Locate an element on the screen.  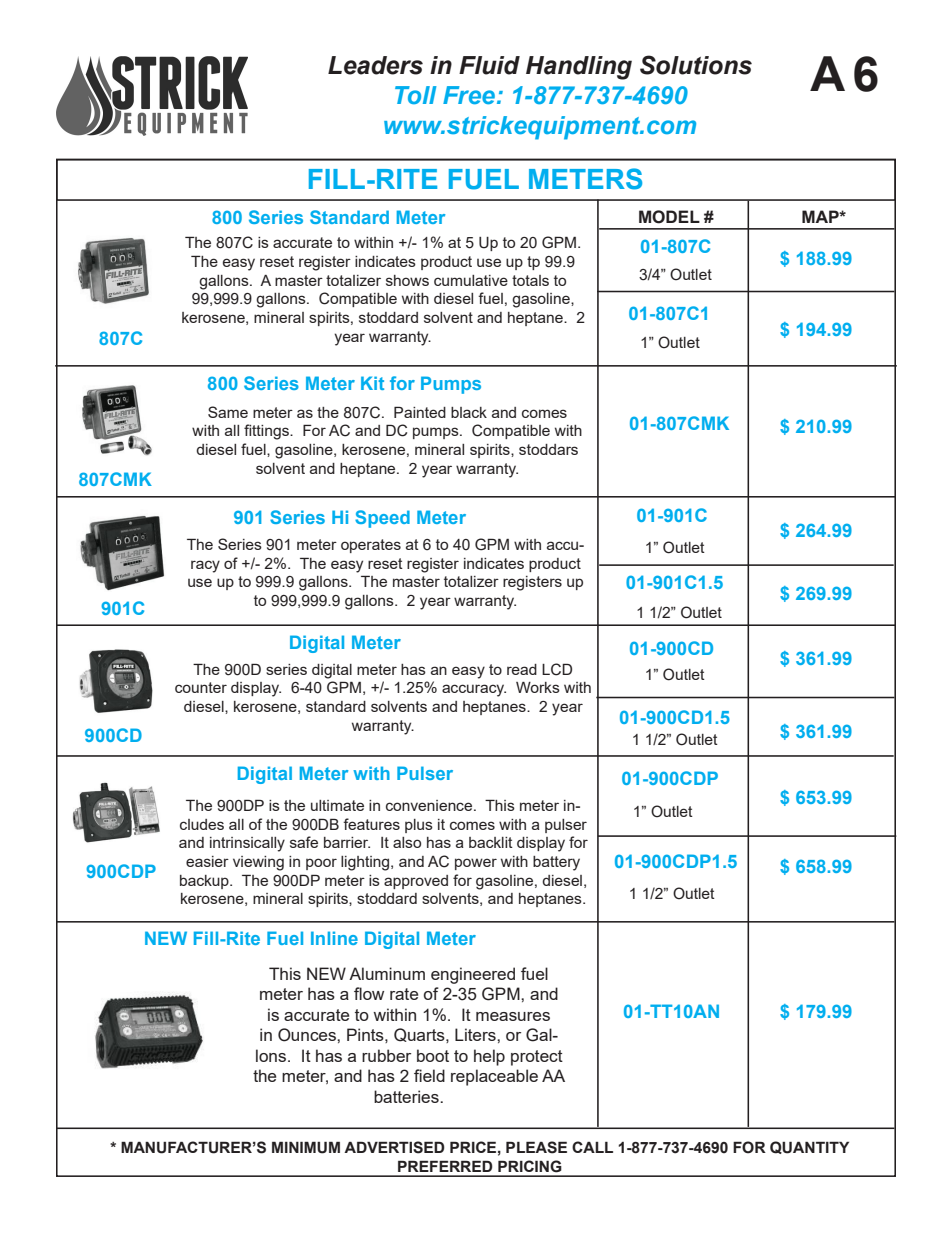
LCD is located at coordinates (557, 669).
